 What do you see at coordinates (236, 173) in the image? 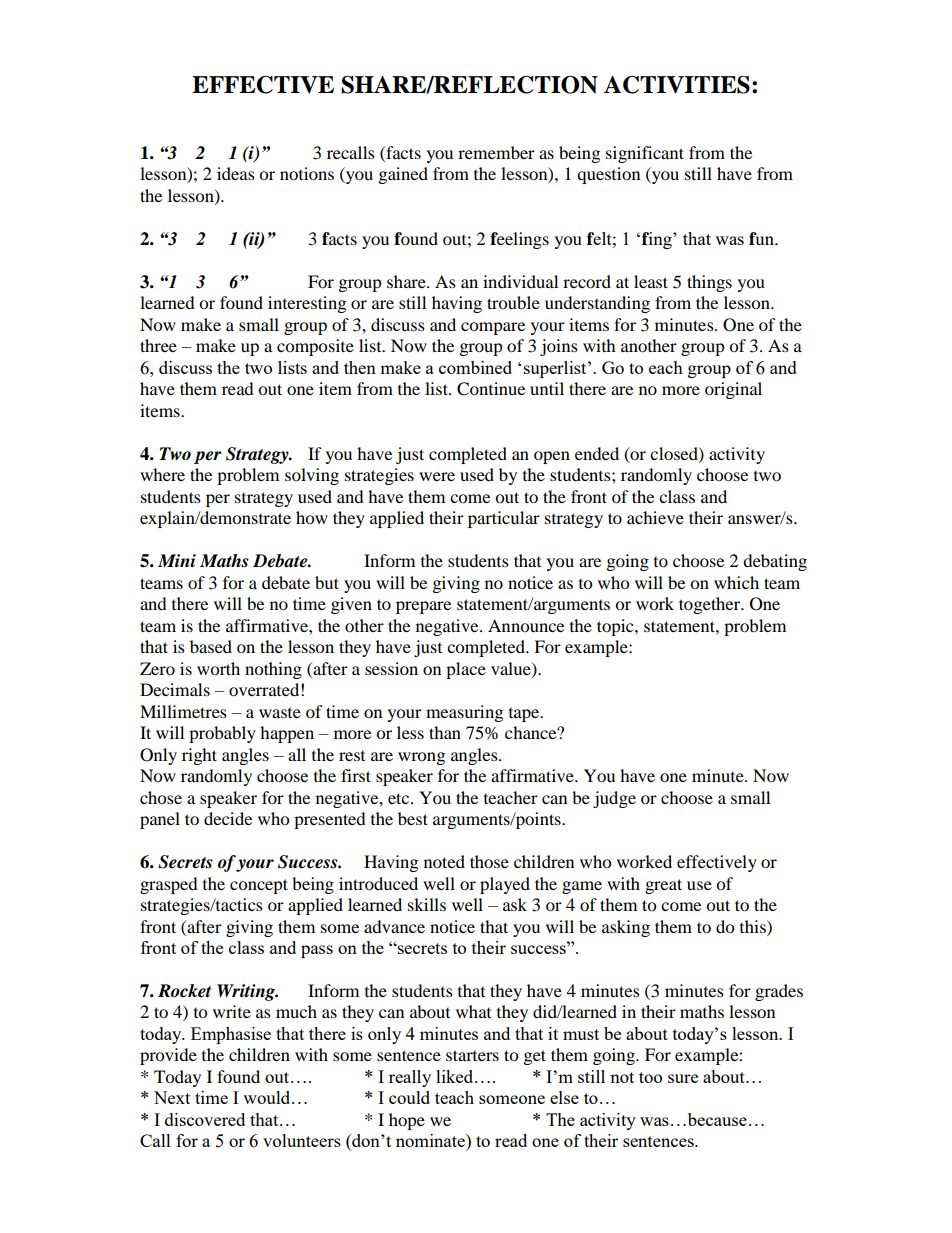
I see `ideas` at bounding box center [236, 173].
